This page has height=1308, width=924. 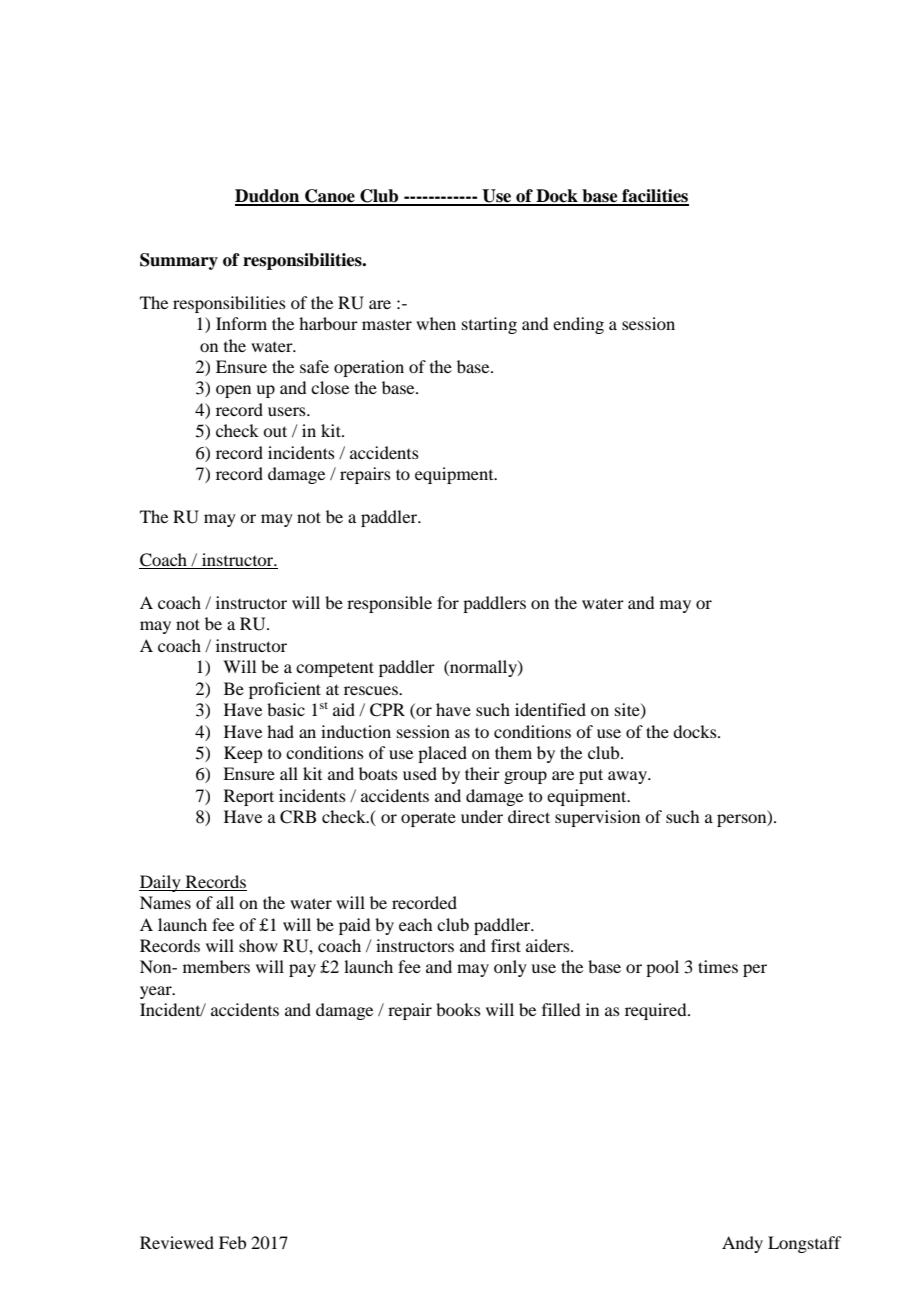 What do you see at coordinates (232, 1242) in the page?
I see `Feb` at bounding box center [232, 1242].
